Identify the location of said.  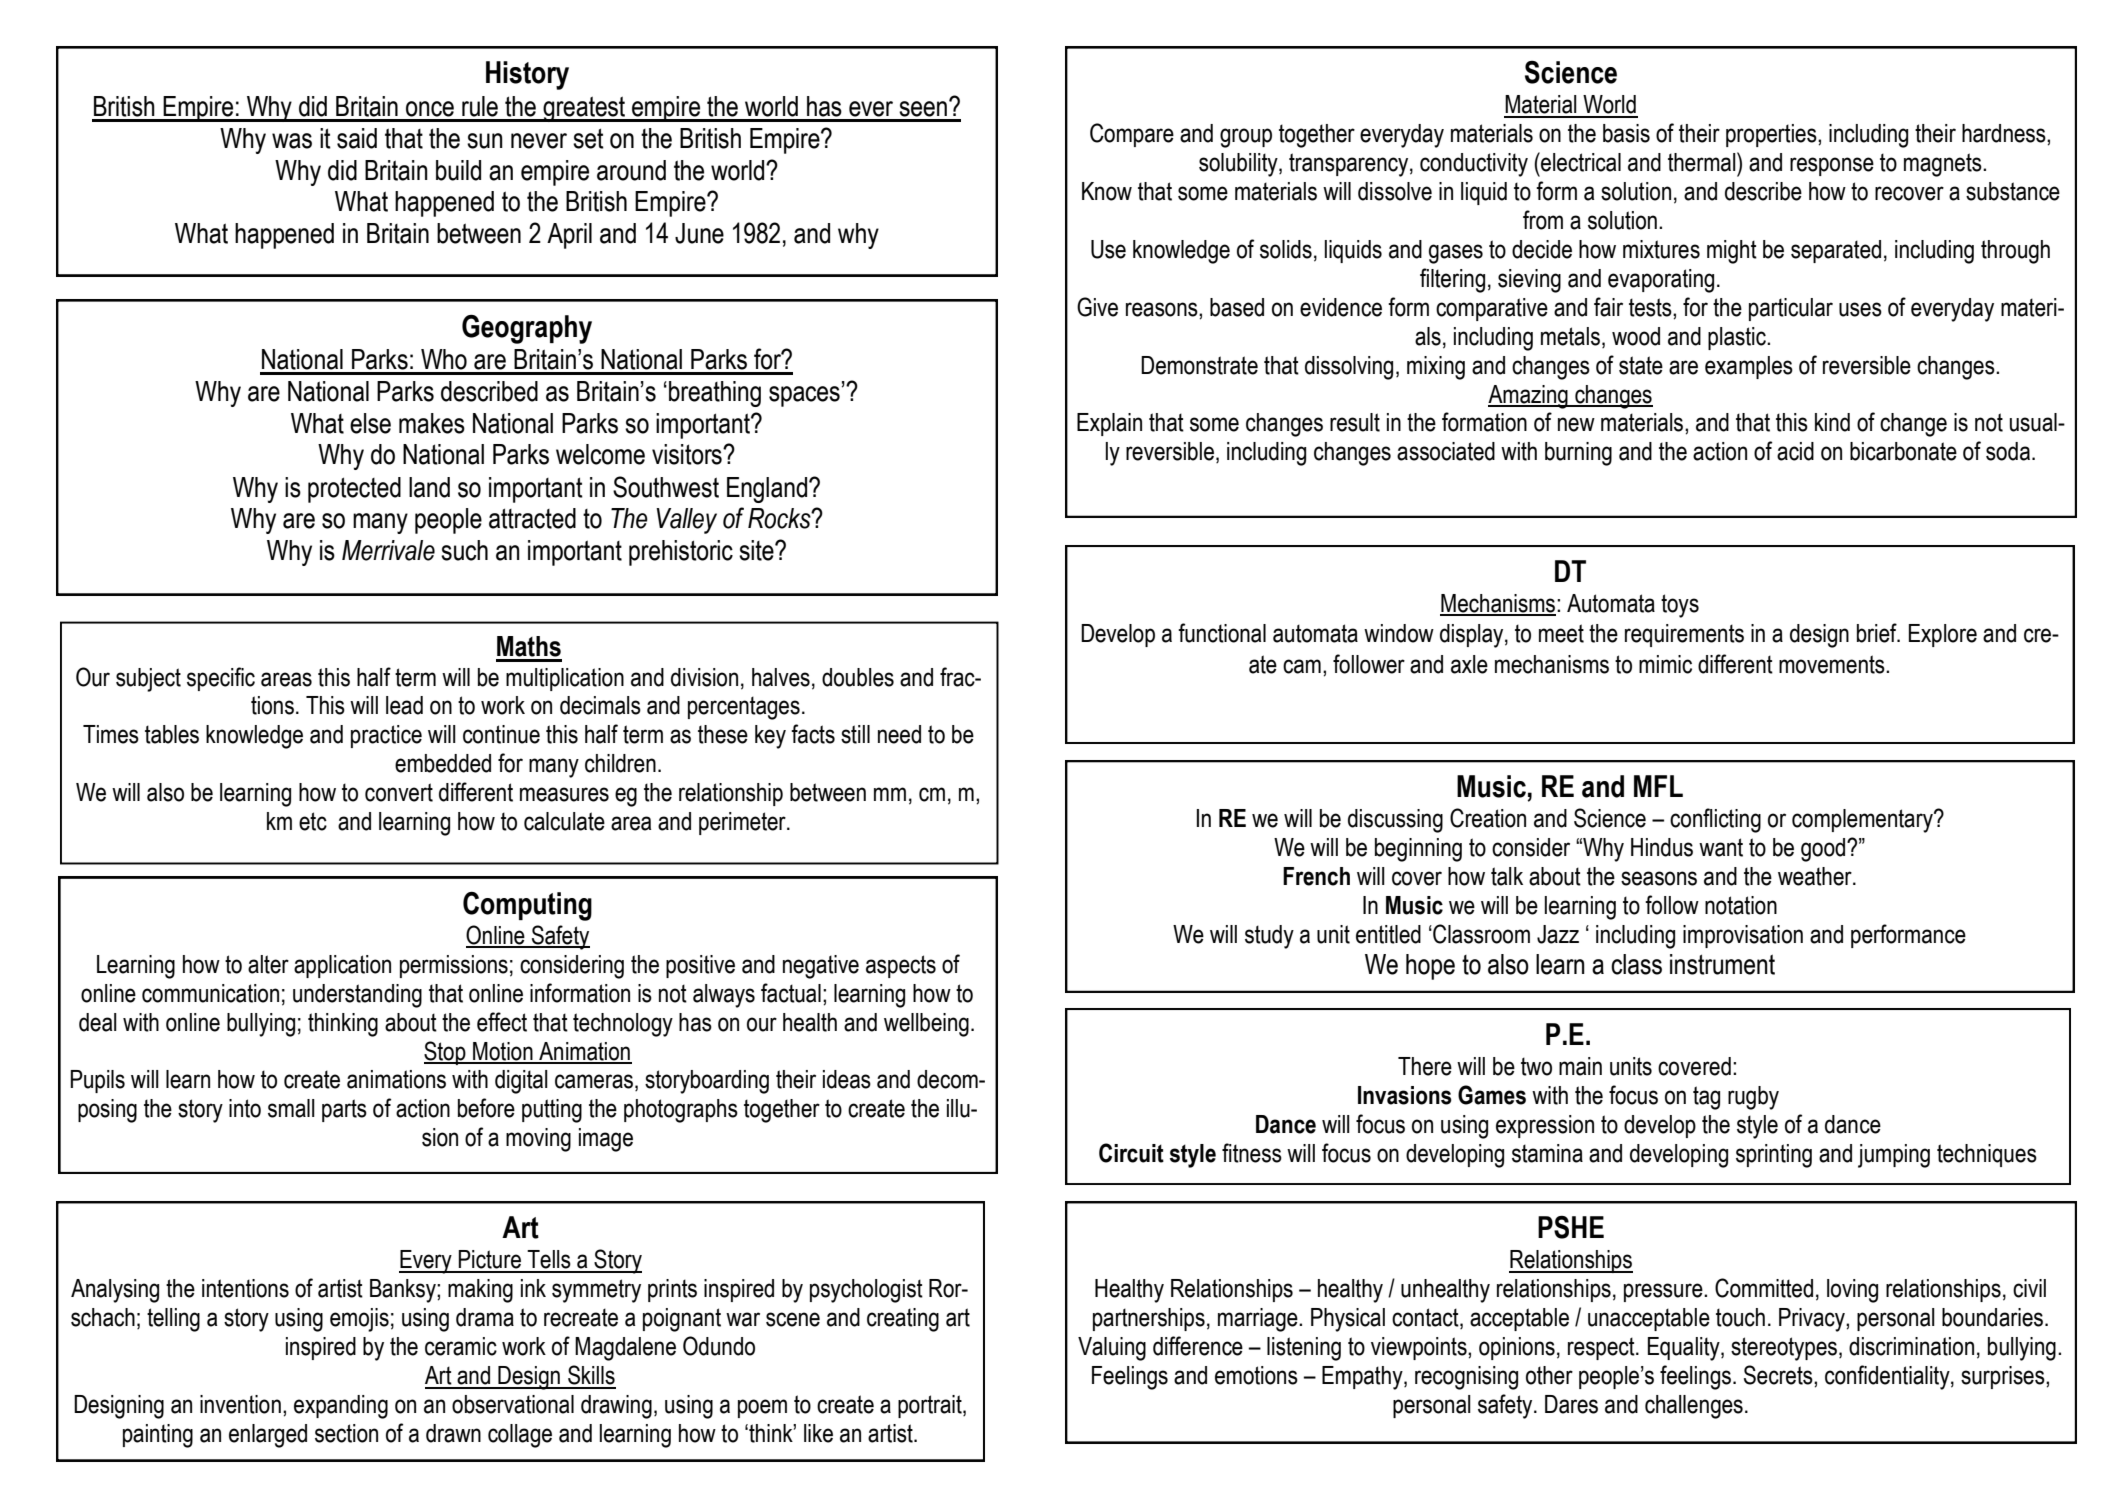
(357, 138).
